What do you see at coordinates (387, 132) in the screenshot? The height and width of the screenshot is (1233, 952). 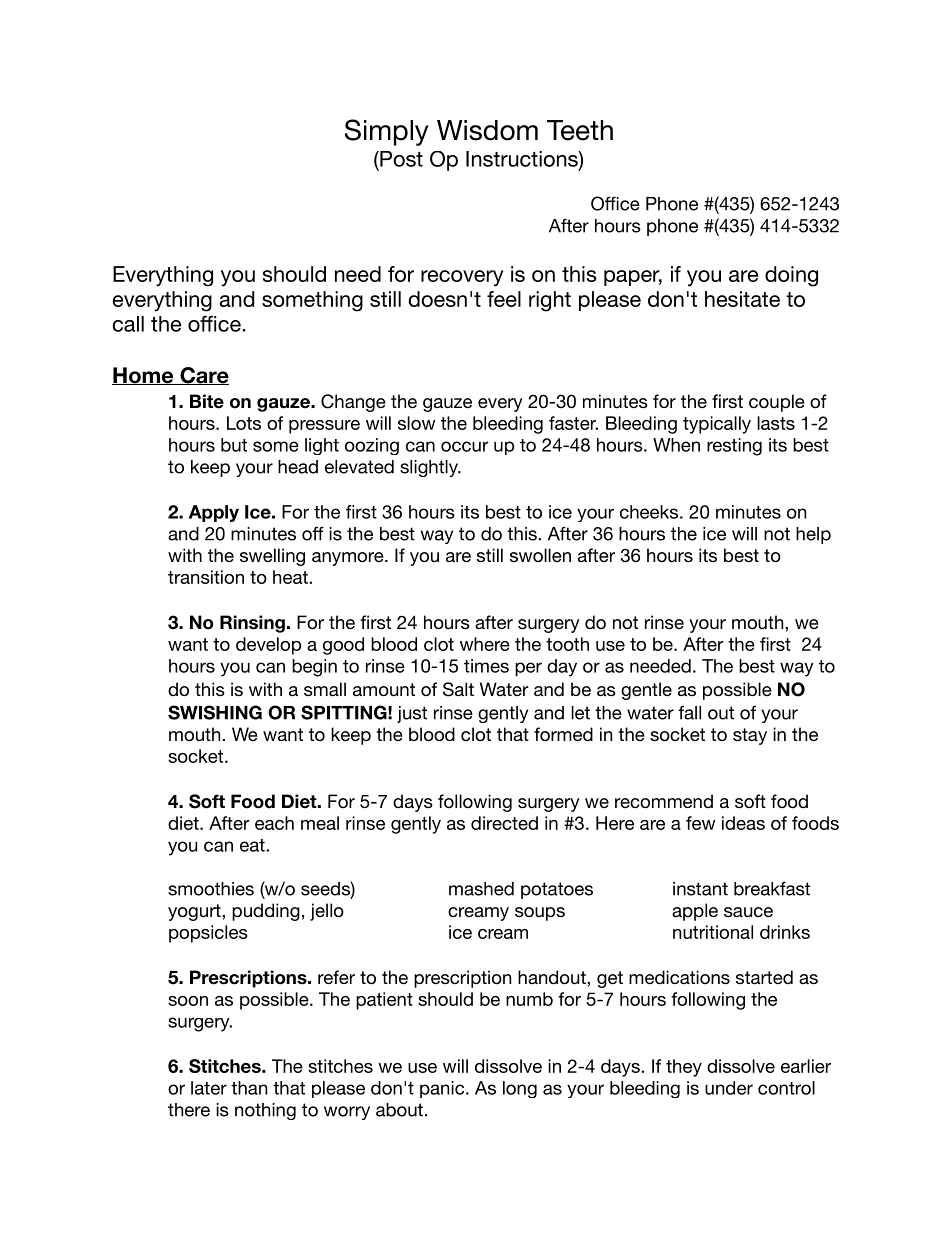 I see `Simply` at bounding box center [387, 132].
